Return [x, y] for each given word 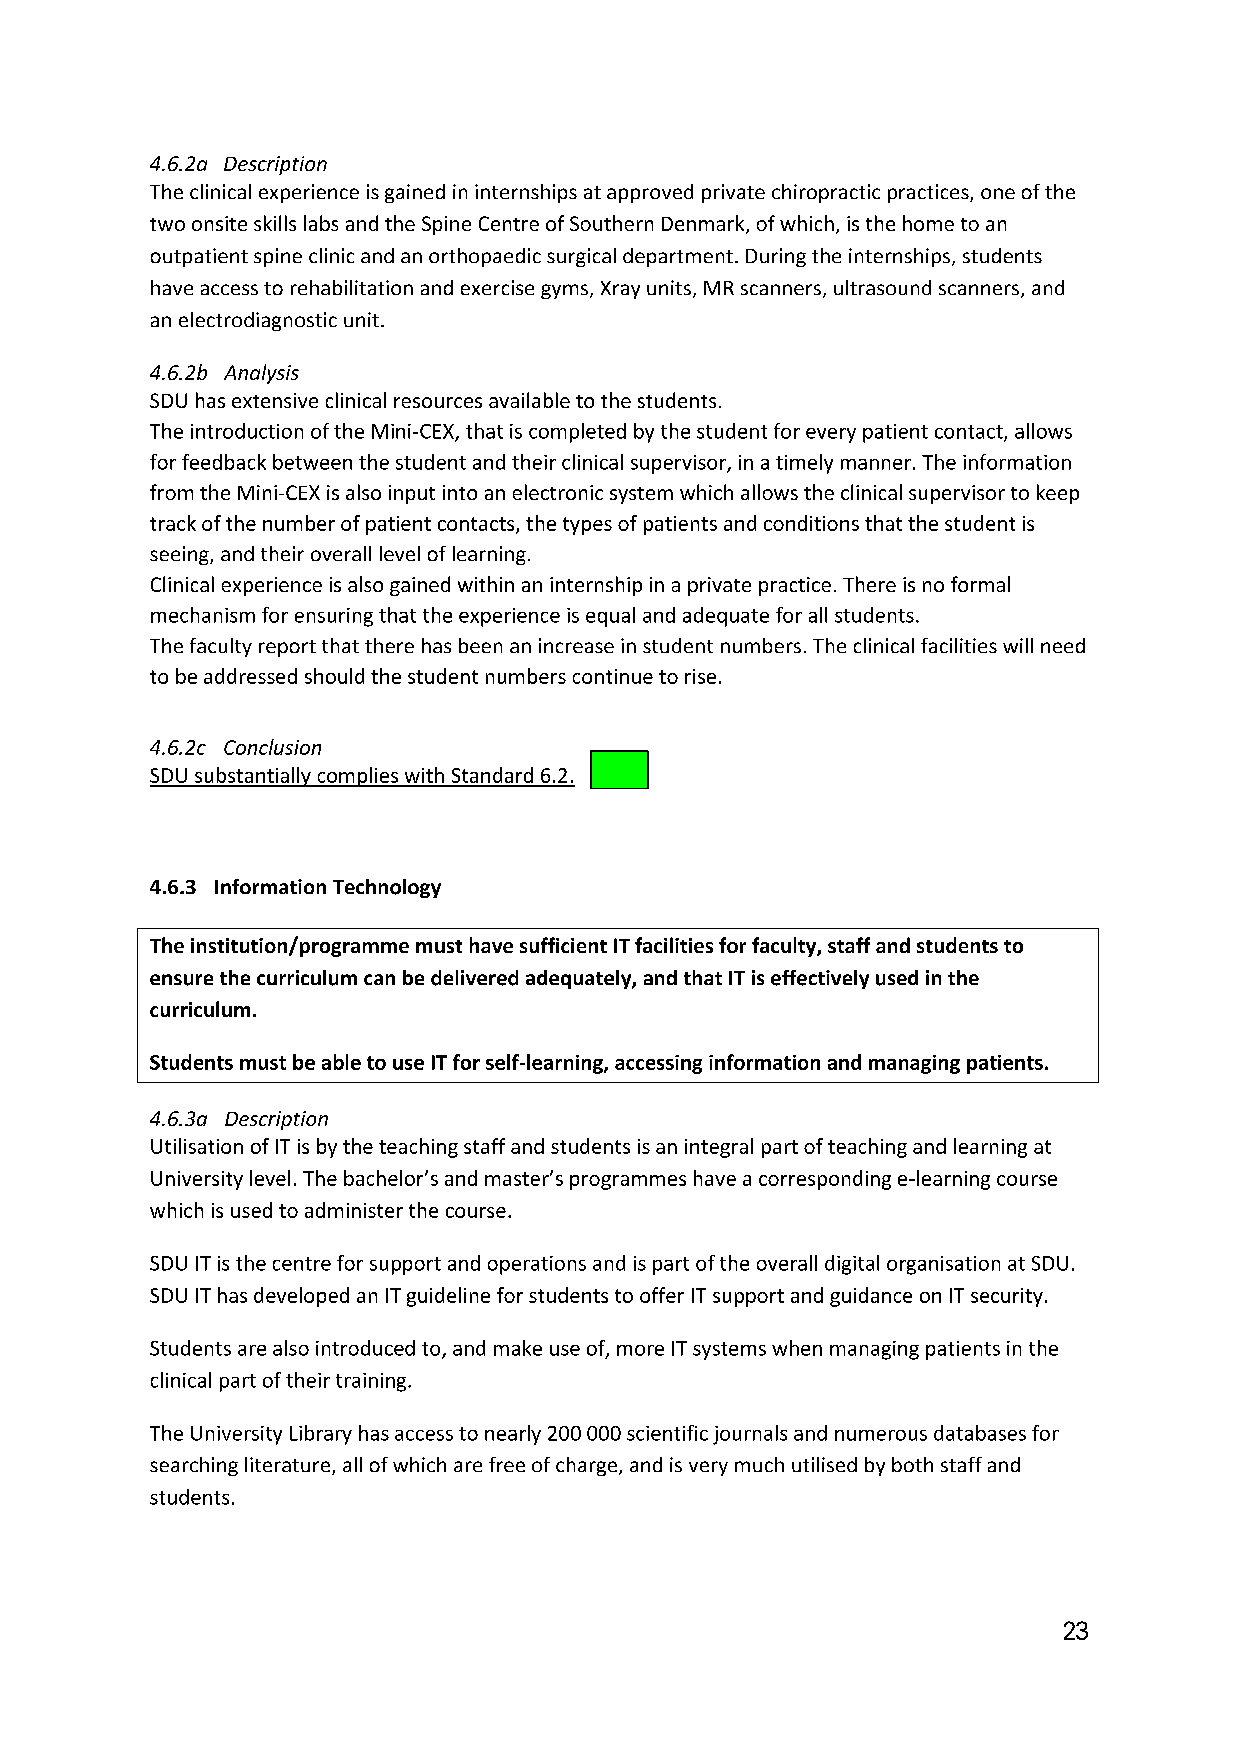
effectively [820, 979]
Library [321, 1435]
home [928, 223]
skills [275, 223]
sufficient [563, 945]
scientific [667, 1433]
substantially [253, 777]
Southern [611, 223]
